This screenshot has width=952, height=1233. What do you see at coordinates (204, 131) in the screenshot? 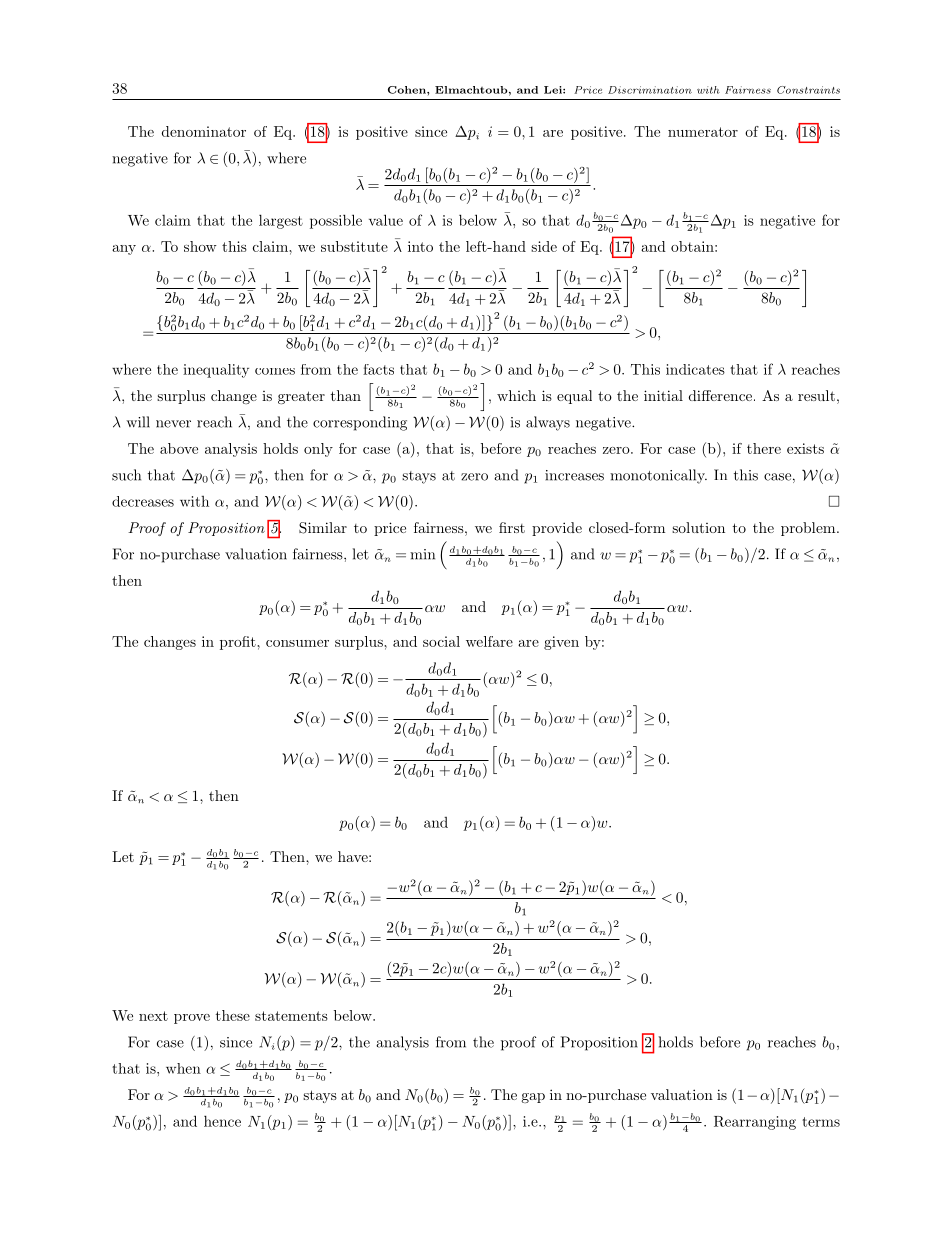
I see `denominator` at bounding box center [204, 131].
